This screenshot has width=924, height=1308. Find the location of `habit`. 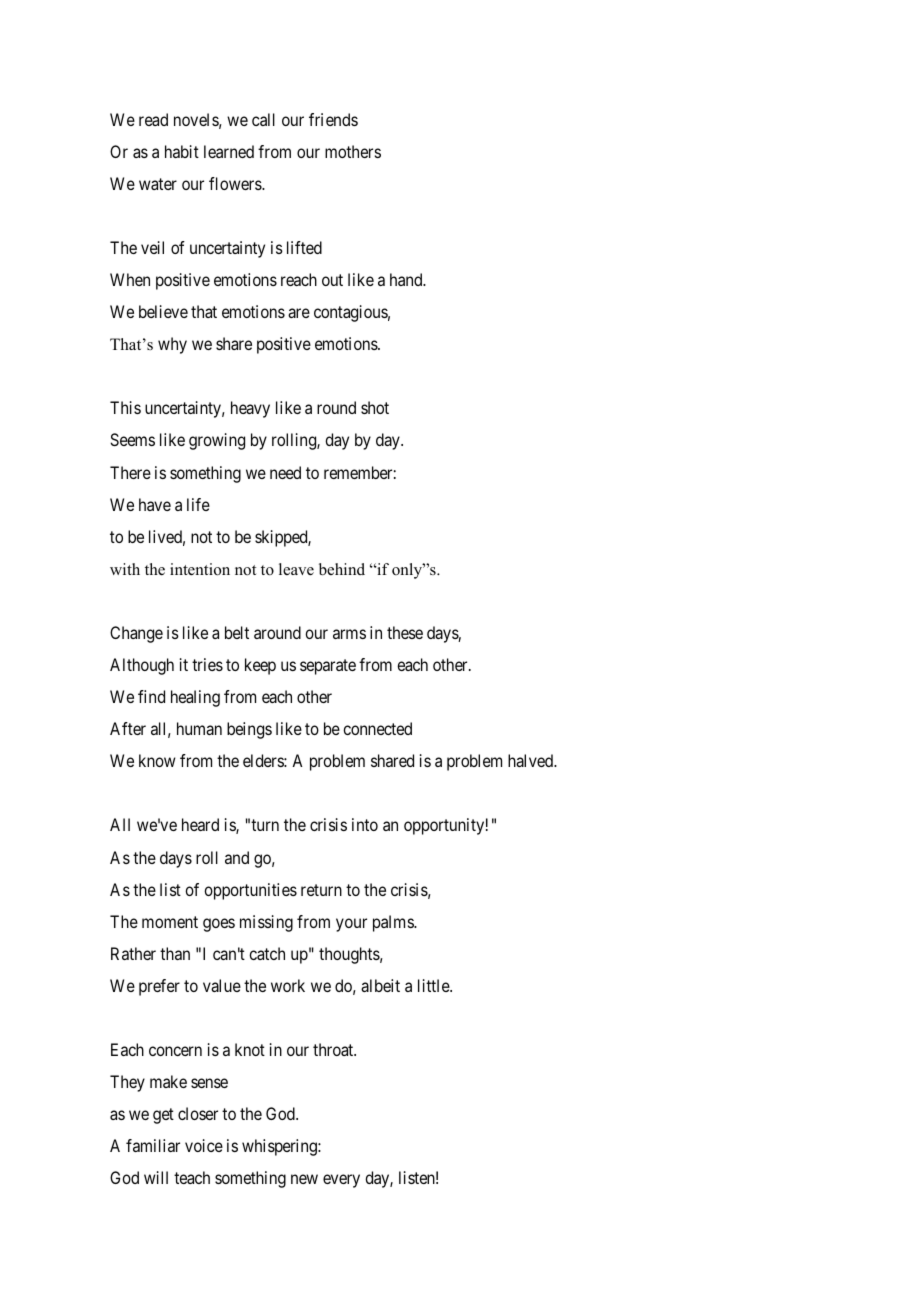

habit is located at coordinates (182, 151).
